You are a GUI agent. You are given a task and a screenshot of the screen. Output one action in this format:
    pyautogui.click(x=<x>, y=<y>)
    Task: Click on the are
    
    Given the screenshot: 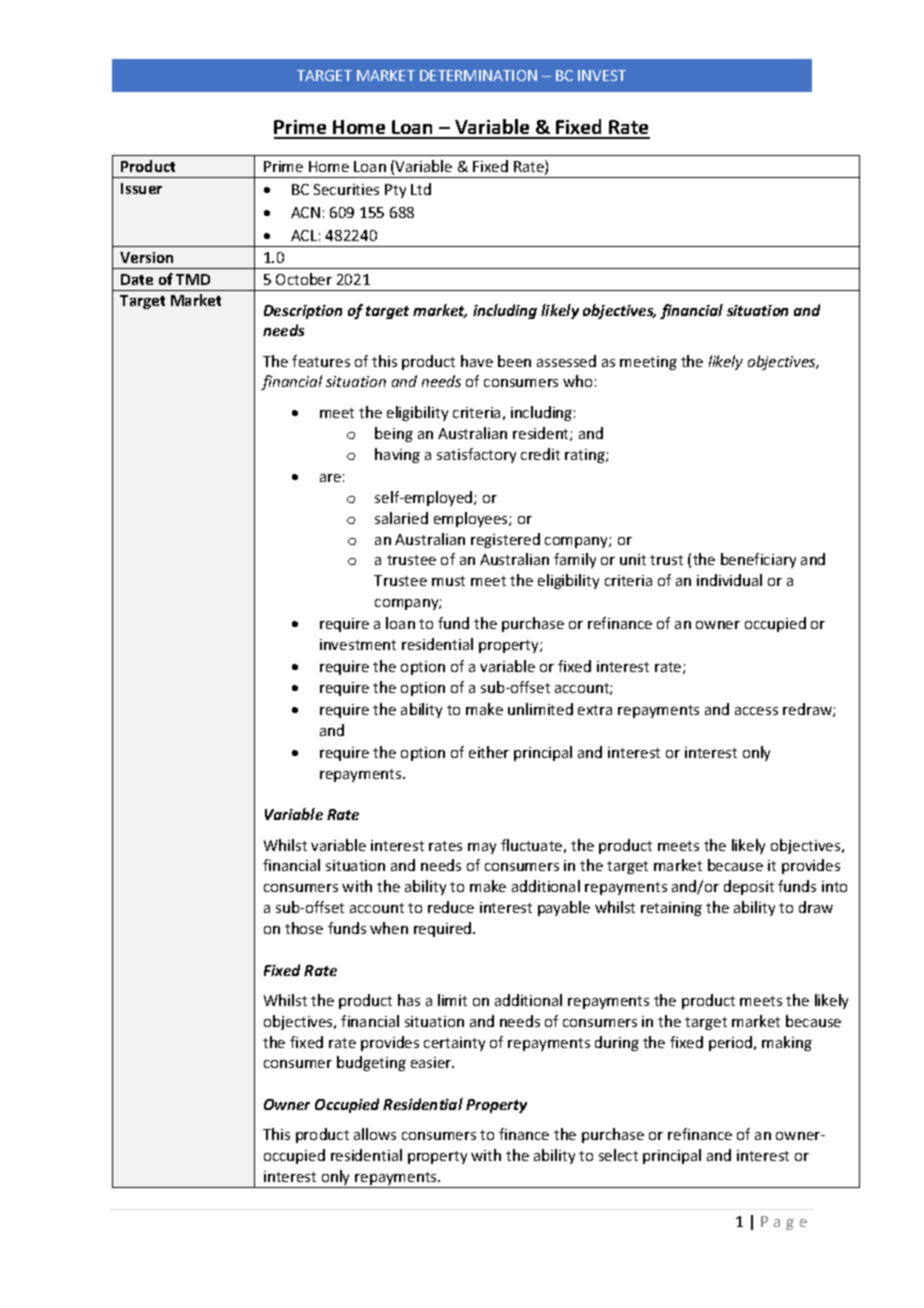 What is the action you would take?
    pyautogui.click(x=330, y=478)
